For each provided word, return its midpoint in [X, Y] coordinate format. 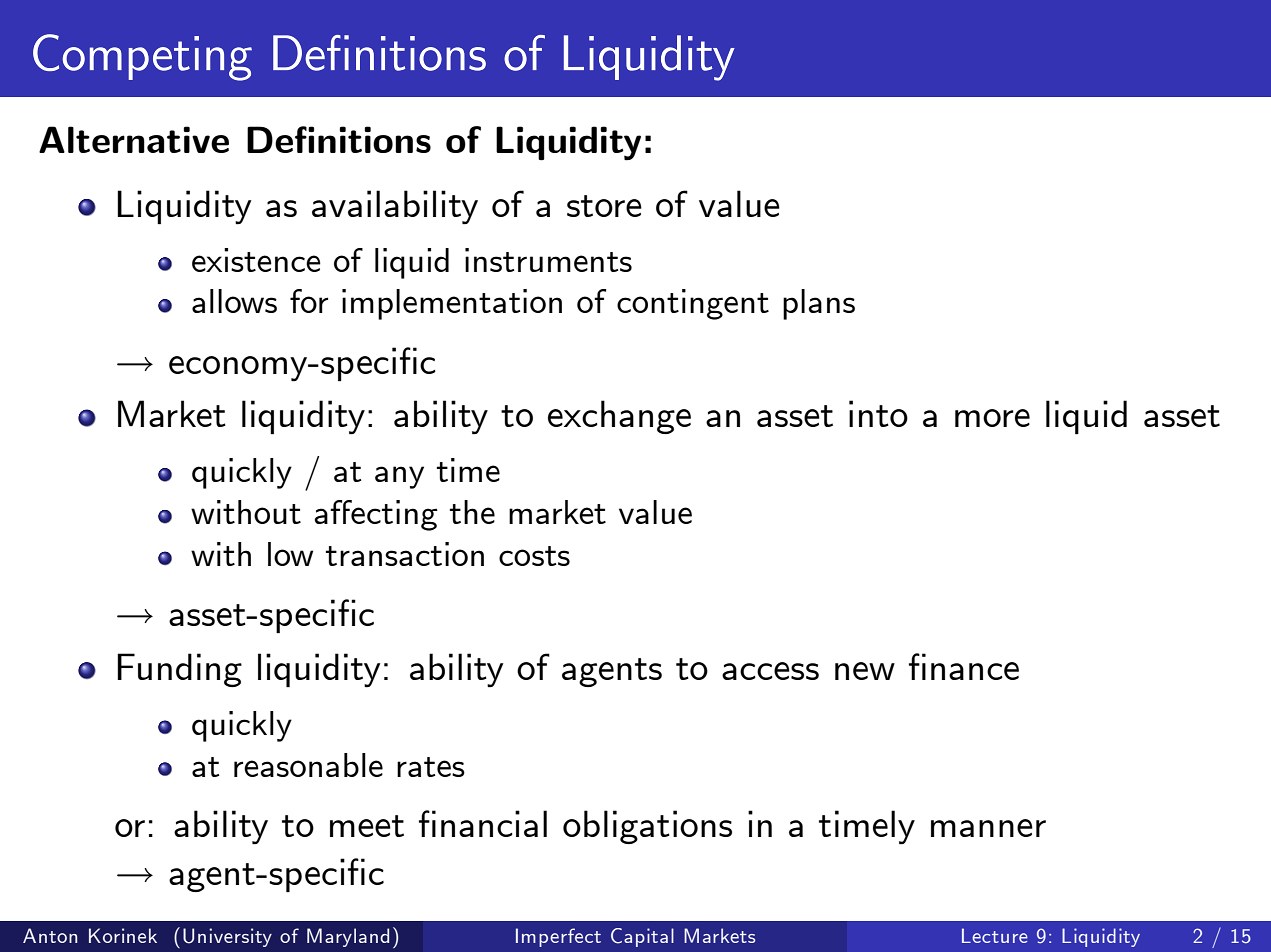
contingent [693, 304]
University [227, 937]
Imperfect [558, 937]
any [399, 477]
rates [431, 767]
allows [234, 301]
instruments [548, 260]
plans [819, 304]
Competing [142, 57]
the [472, 512]
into [878, 413]
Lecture [995, 935]
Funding [179, 670]
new [865, 671]
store [604, 206]
